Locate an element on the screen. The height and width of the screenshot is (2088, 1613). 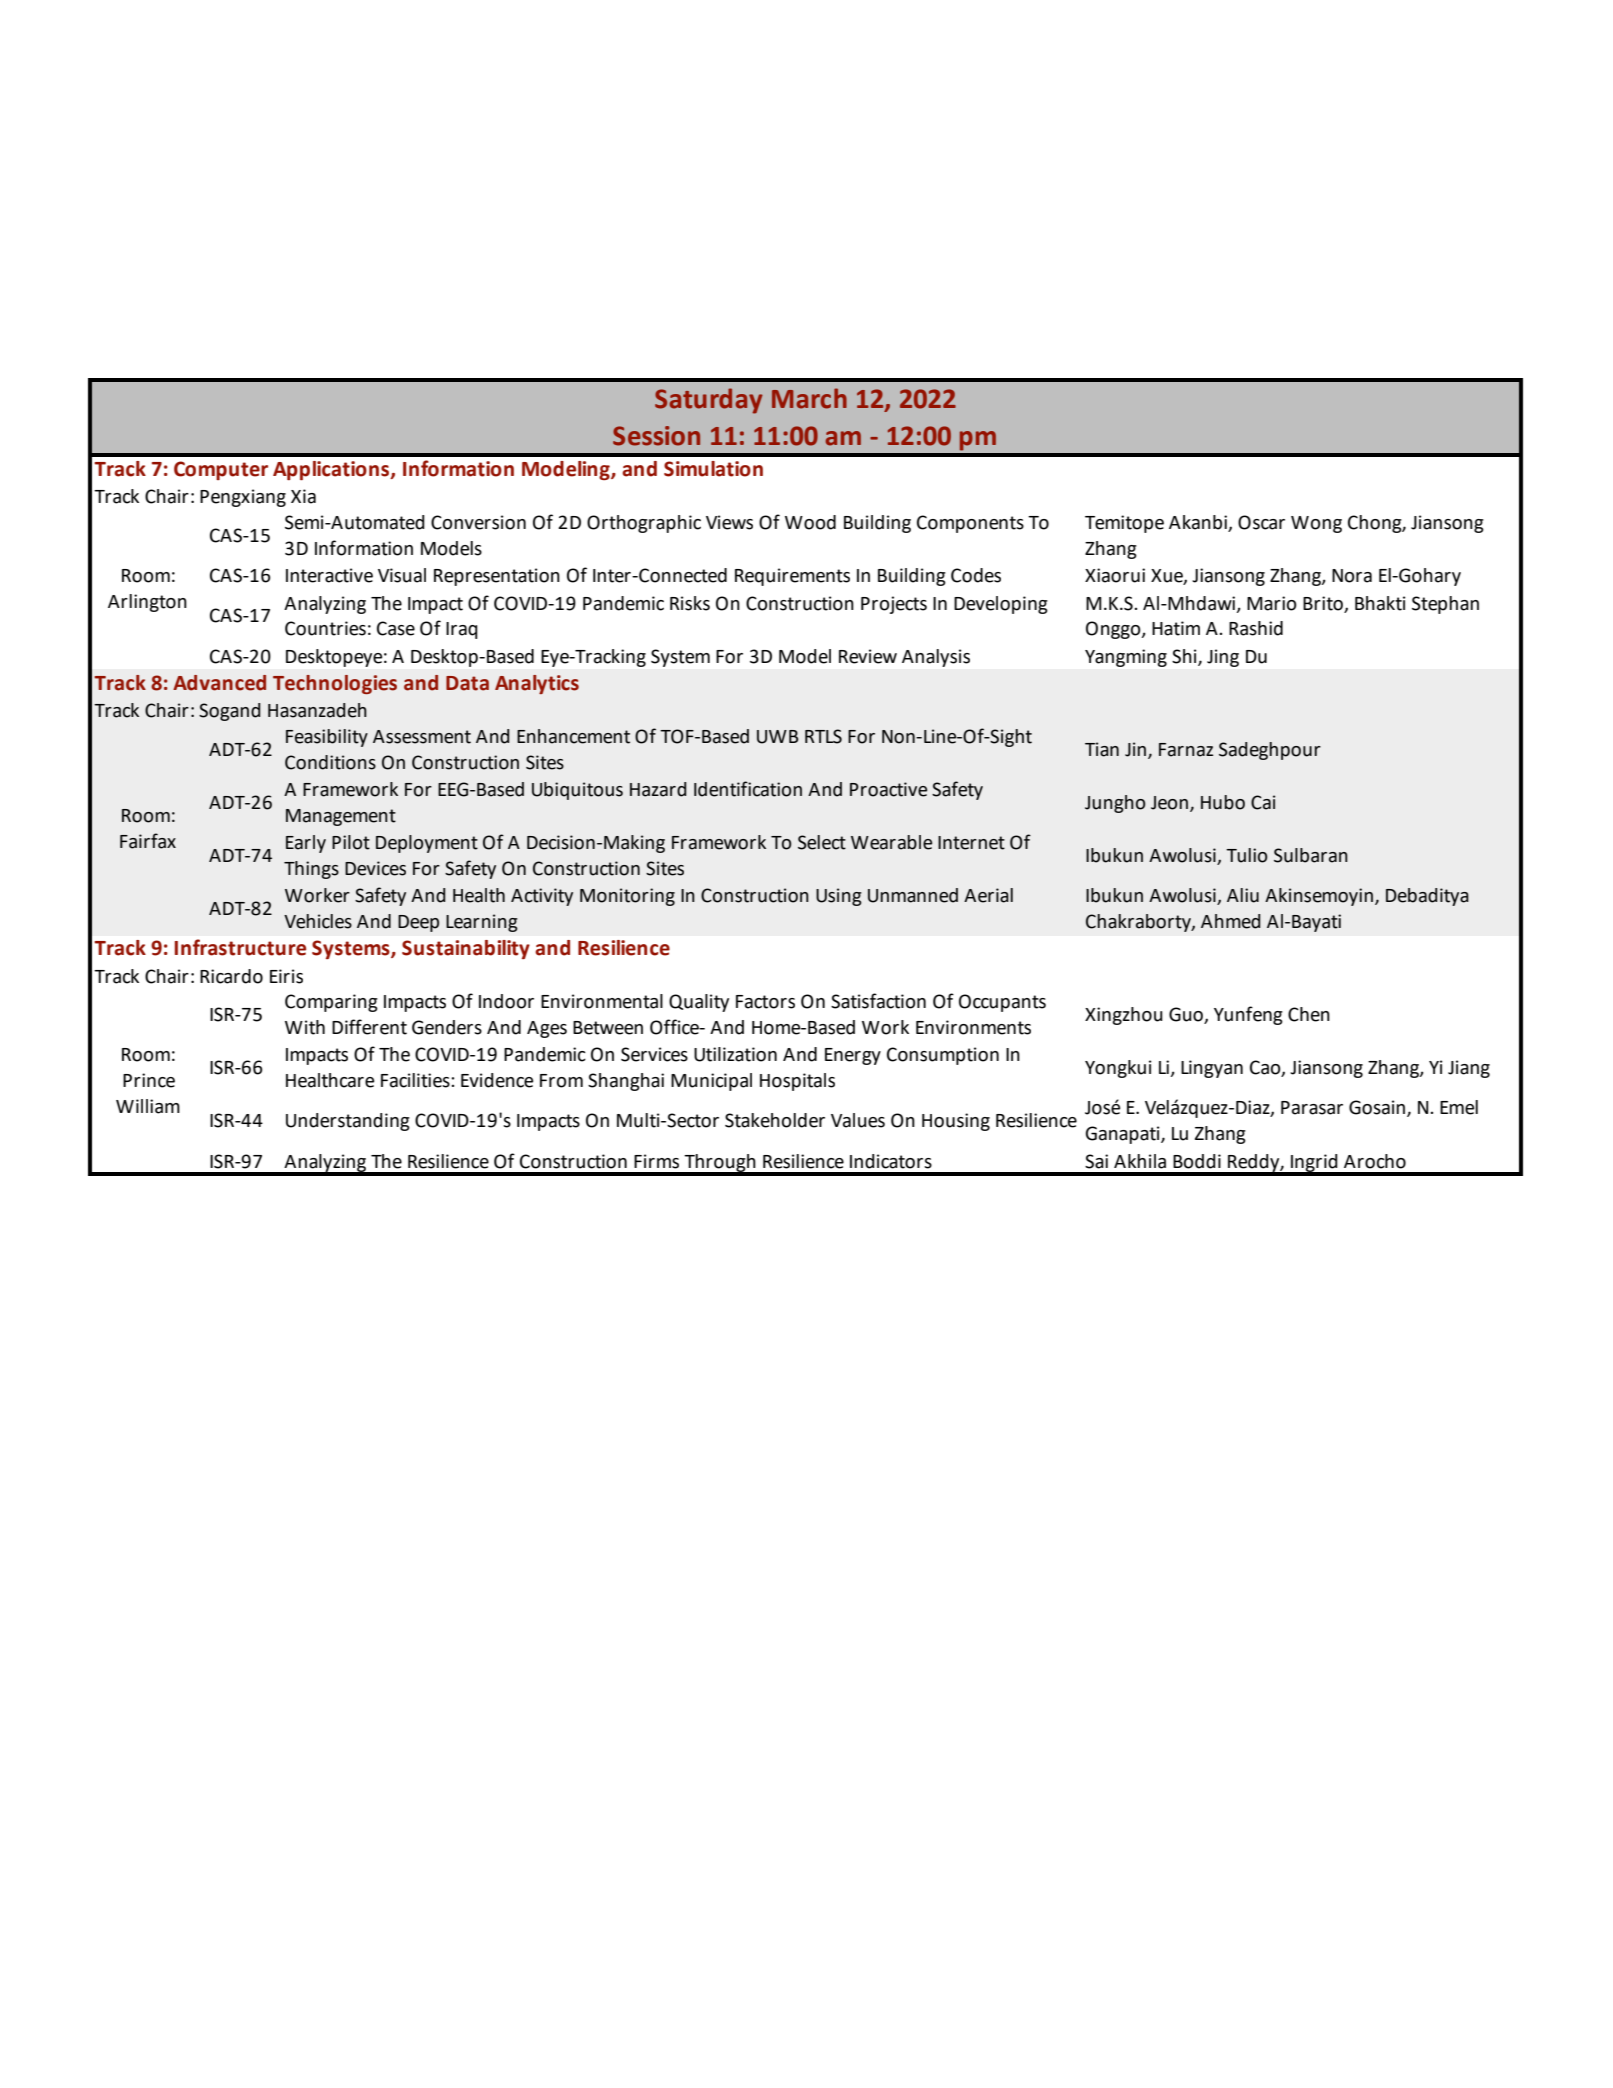
Jiang is located at coordinates (1469, 1069).
